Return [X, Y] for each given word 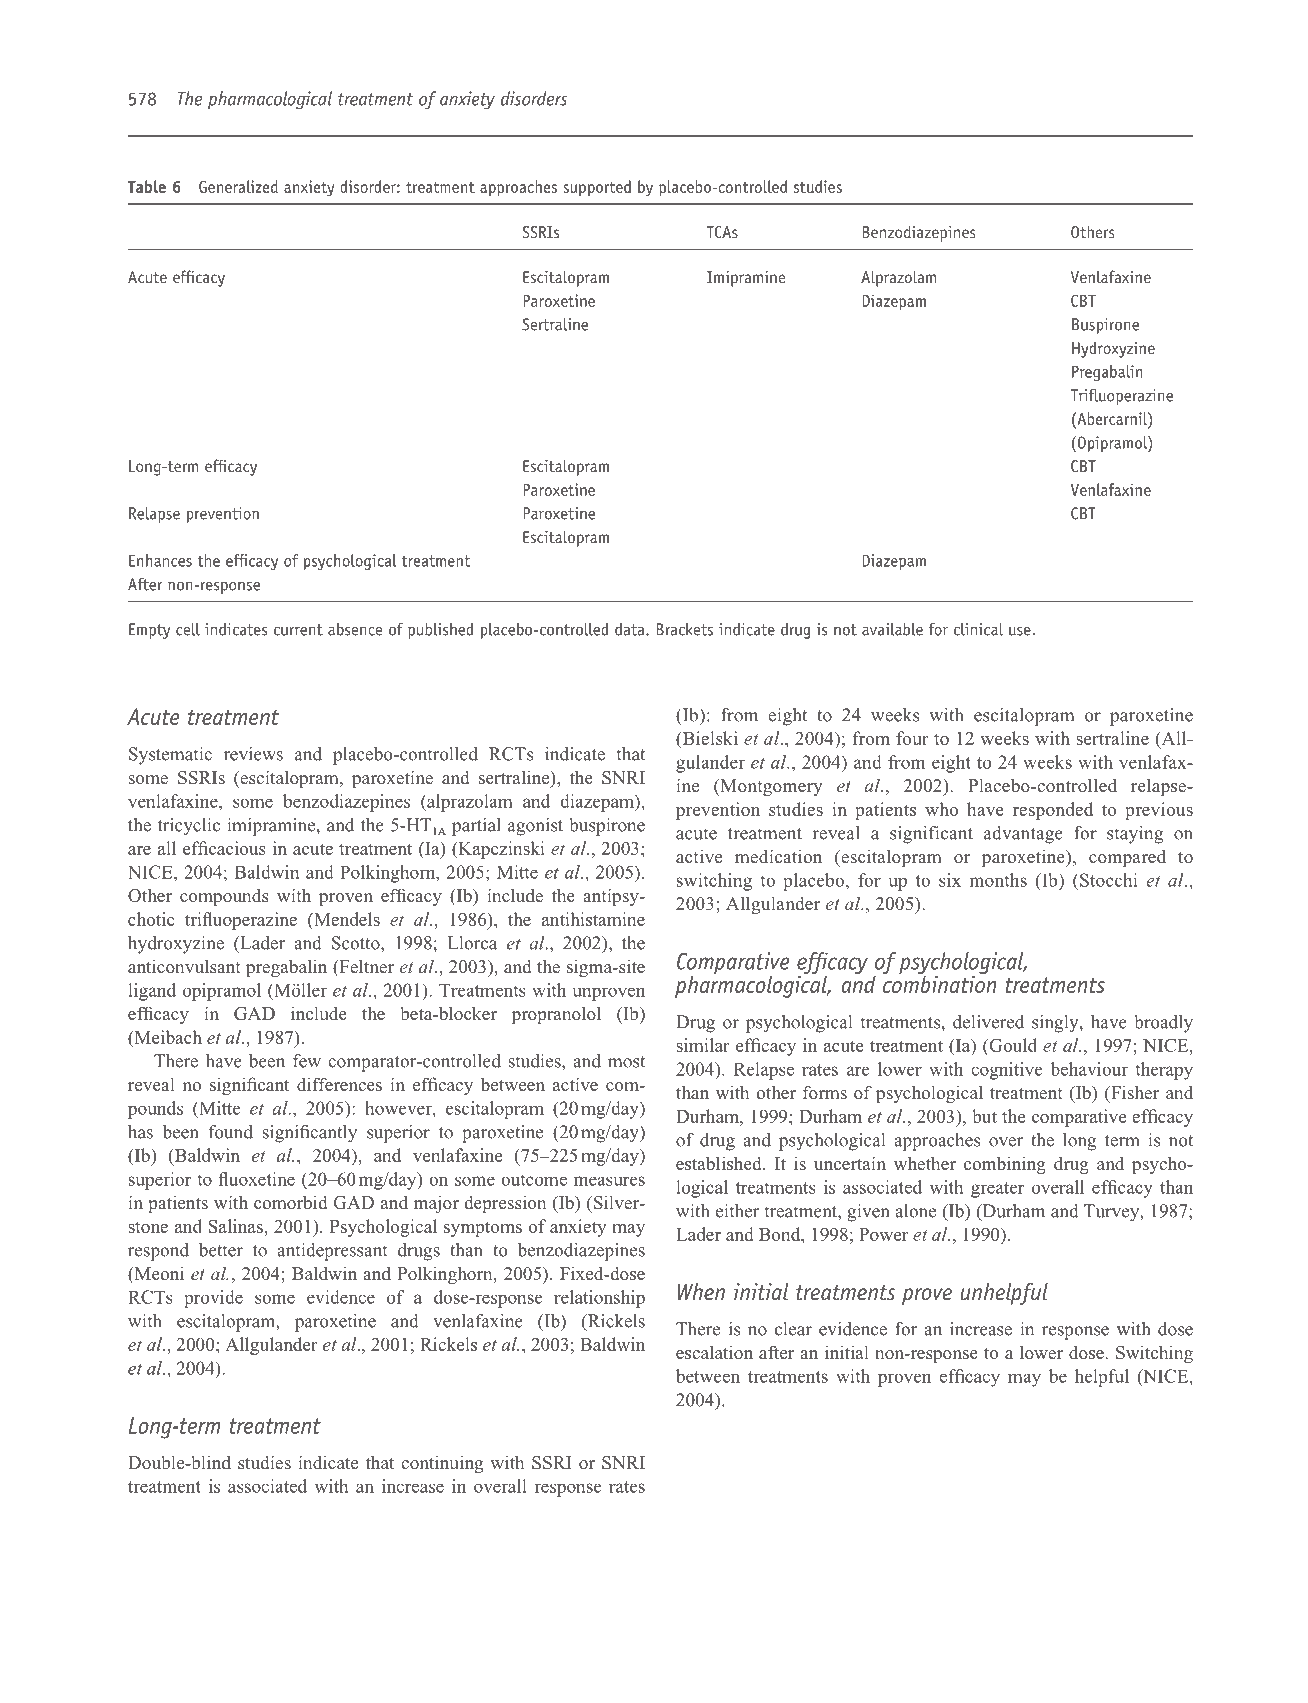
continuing [442, 1464]
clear [793, 1329]
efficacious [224, 848]
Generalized [238, 186]
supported [597, 188]
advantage [1023, 835]
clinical [978, 629]
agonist [535, 827]
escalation [714, 1352]
